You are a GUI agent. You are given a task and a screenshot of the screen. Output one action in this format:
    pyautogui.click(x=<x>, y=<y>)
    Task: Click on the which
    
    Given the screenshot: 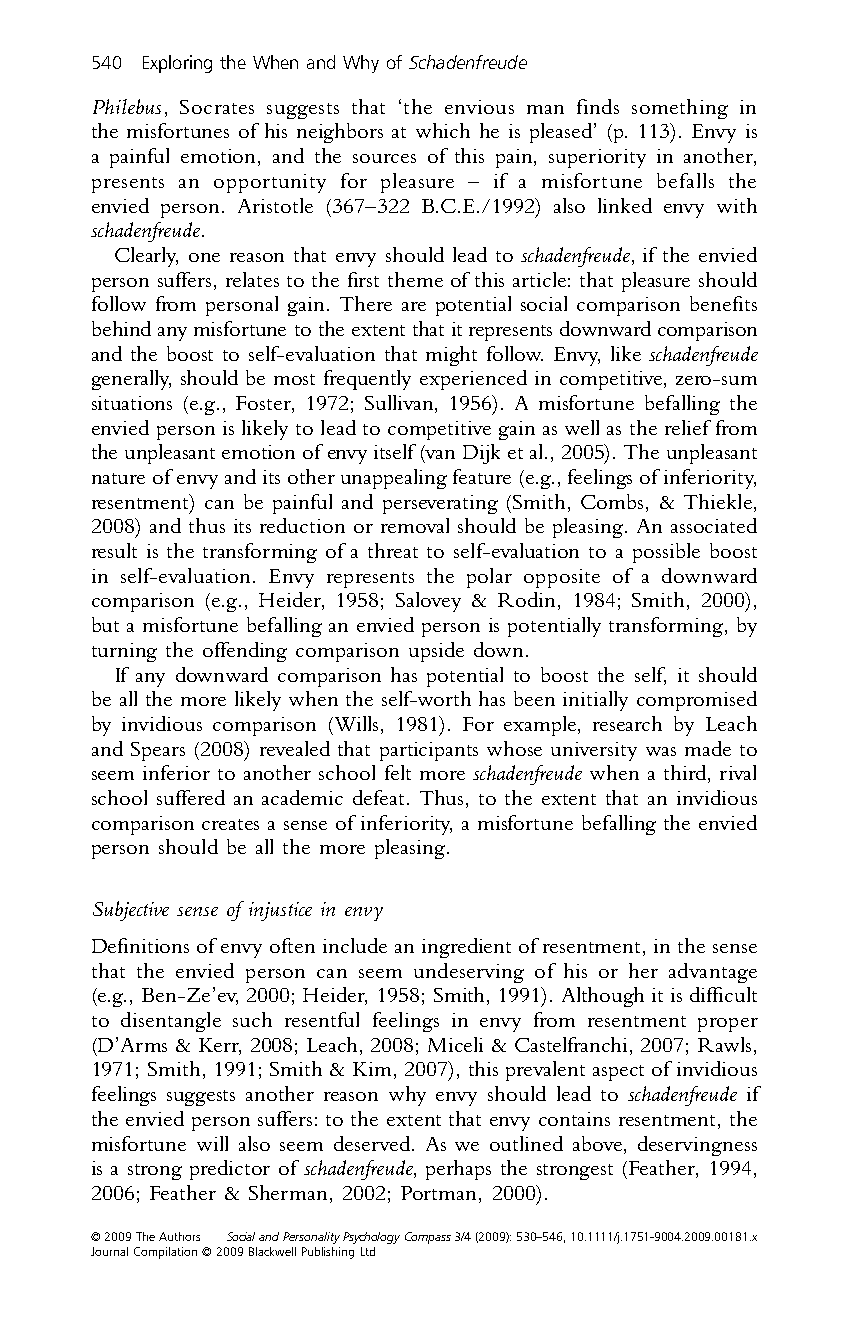 What is the action you would take?
    pyautogui.click(x=443, y=130)
